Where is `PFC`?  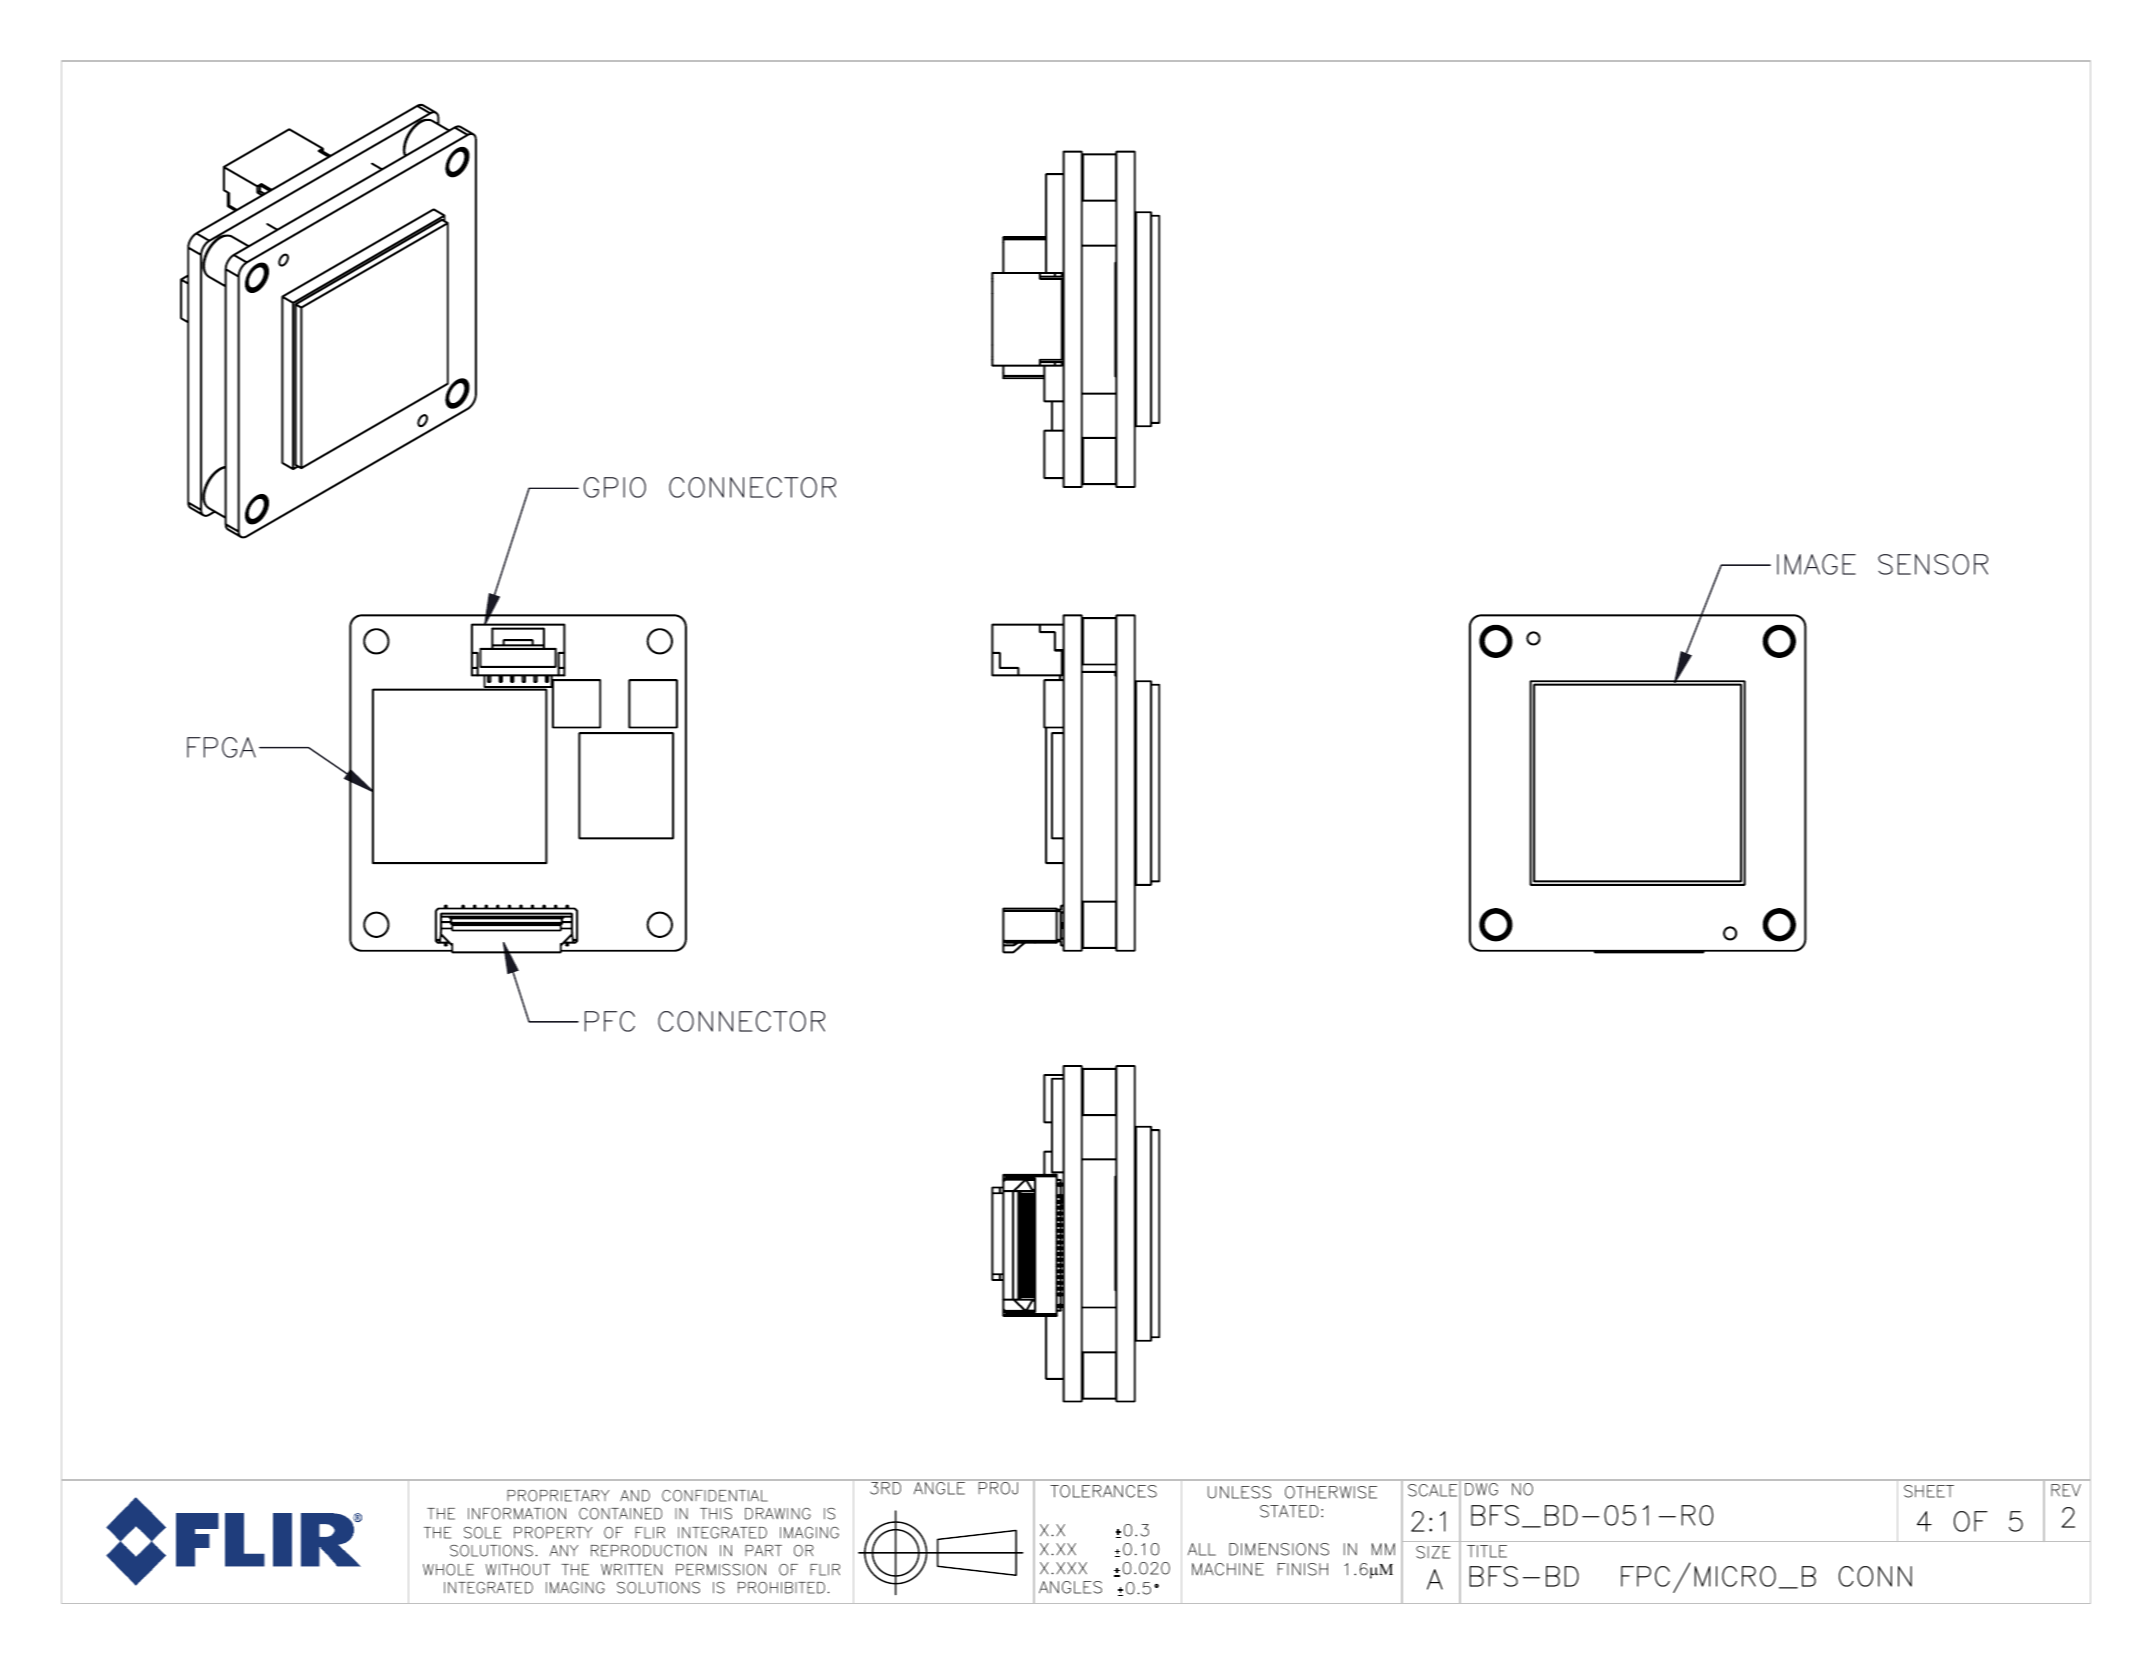 PFC is located at coordinates (610, 1021).
